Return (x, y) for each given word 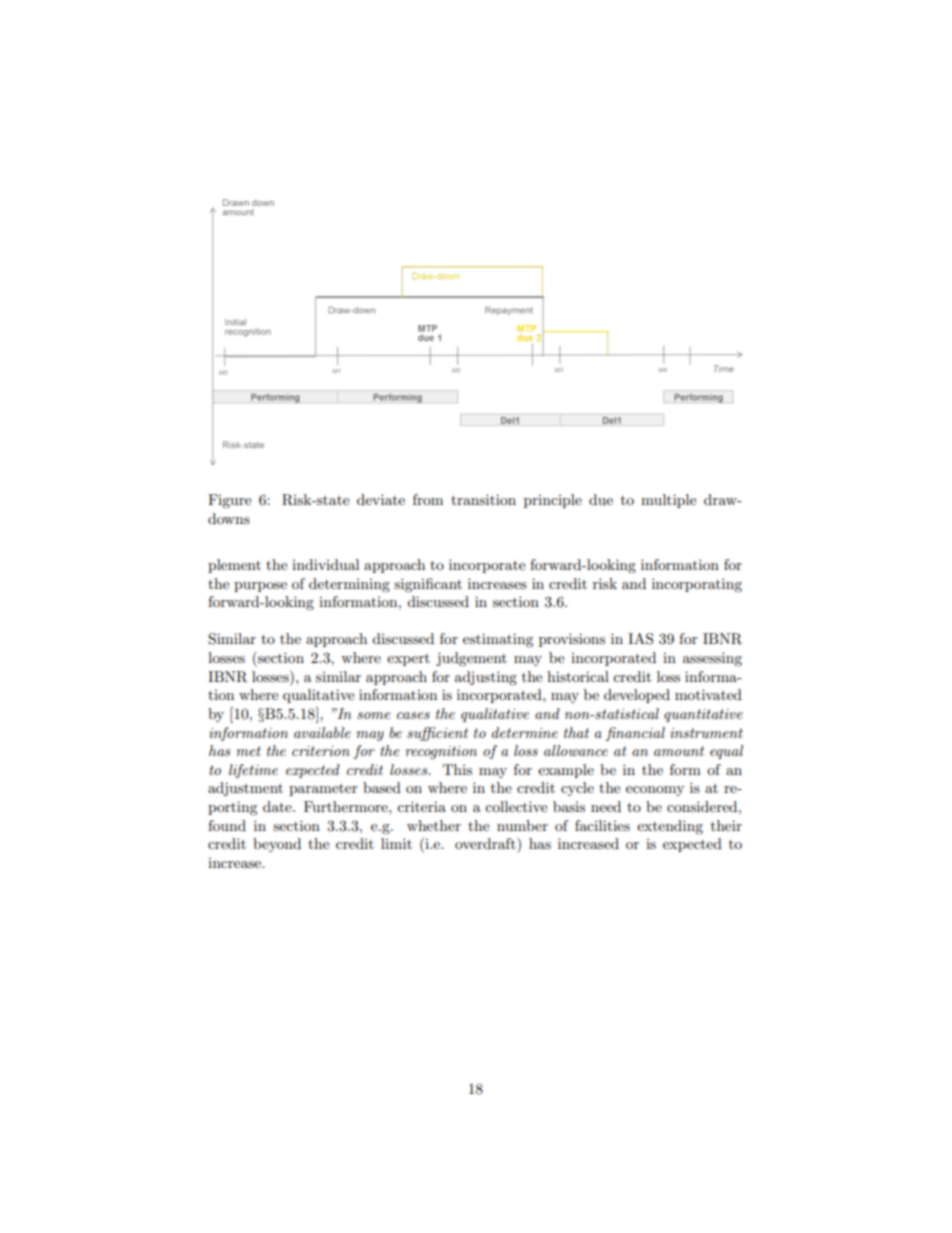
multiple (668, 501)
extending (670, 827)
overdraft (486, 843)
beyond (277, 845)
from (428, 499)
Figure (229, 501)
